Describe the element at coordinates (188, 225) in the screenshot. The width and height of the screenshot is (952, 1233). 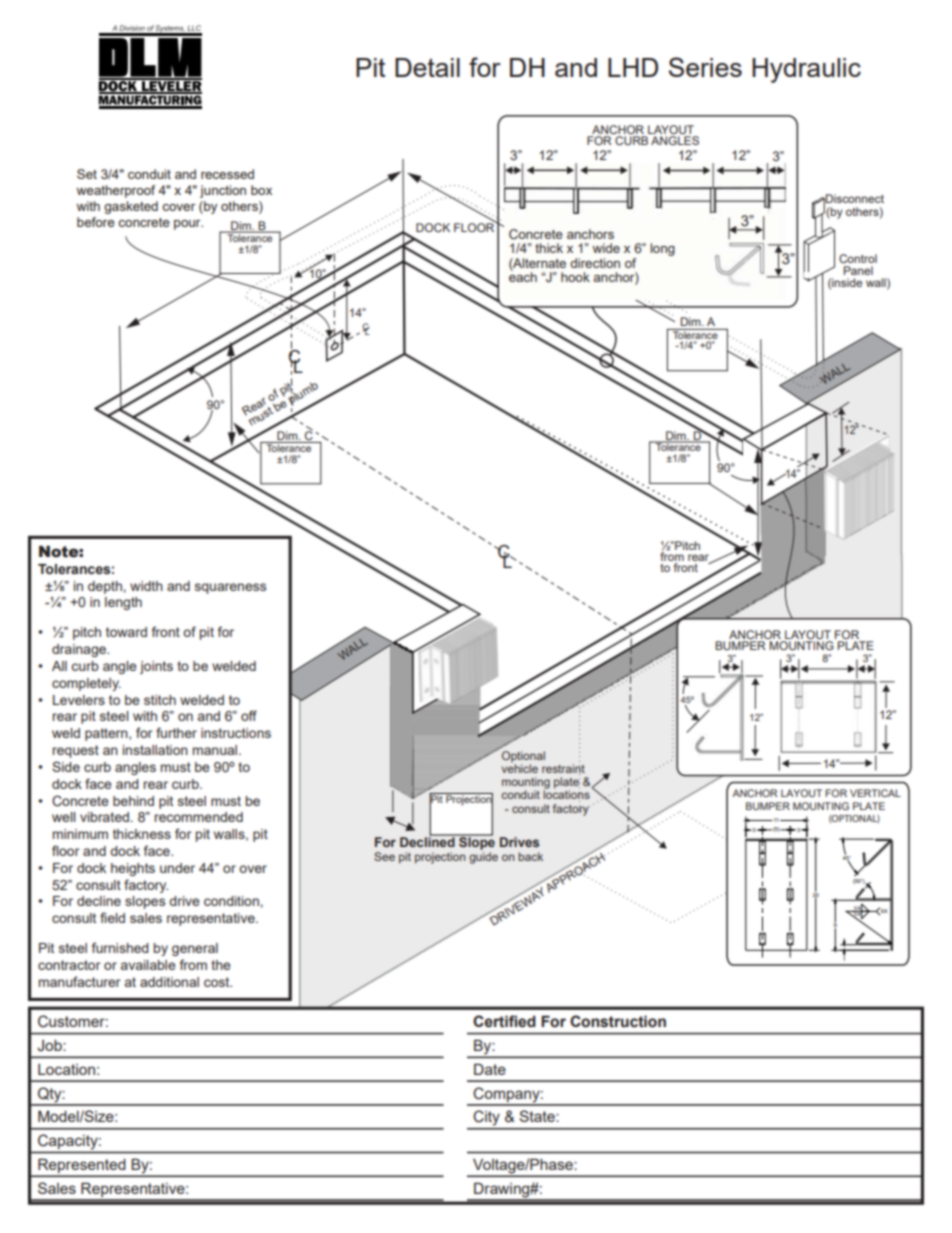
I see `pour` at that location.
